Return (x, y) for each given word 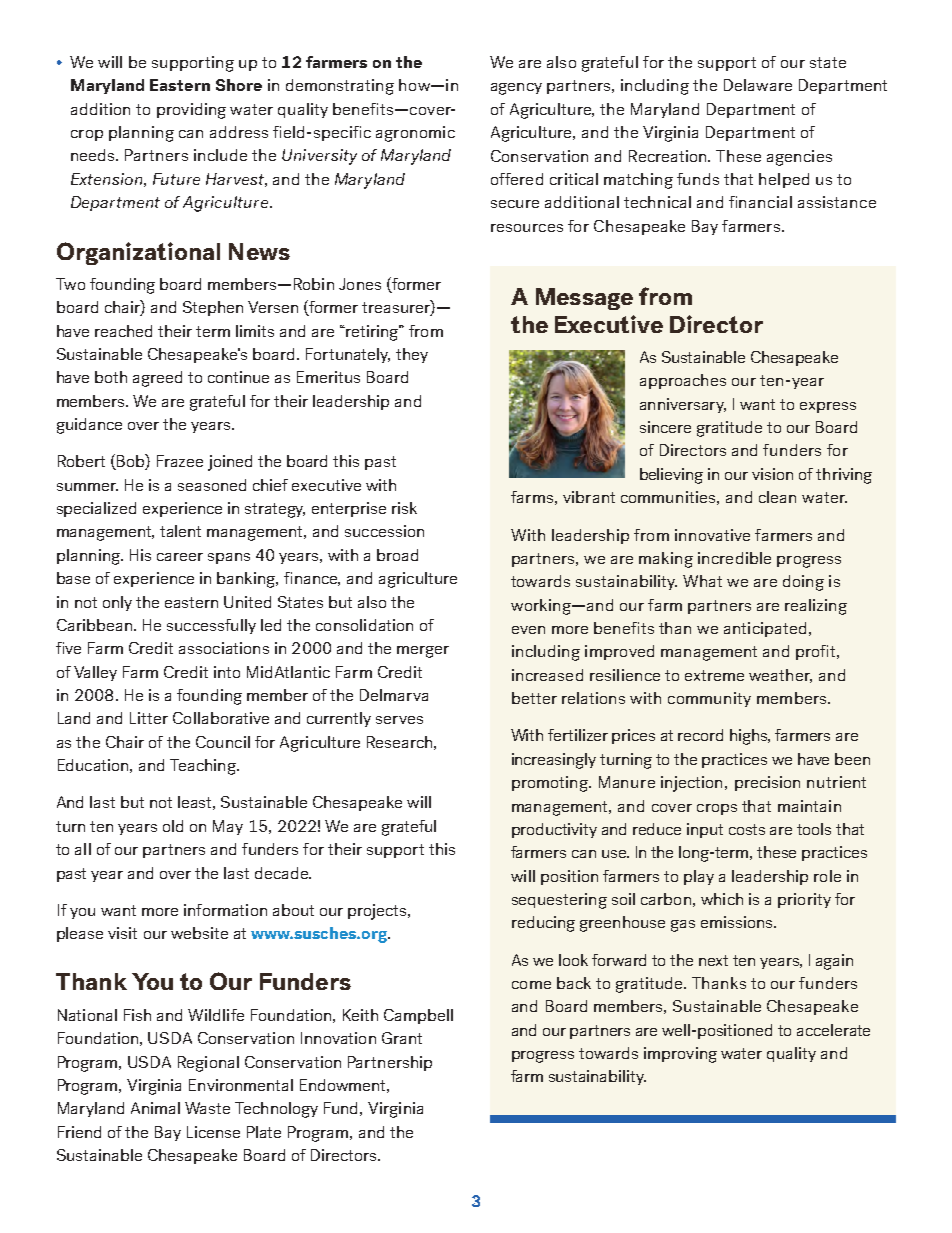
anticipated (765, 629)
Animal (155, 1108)
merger (423, 652)
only (117, 603)
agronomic (415, 134)
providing (191, 111)
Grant (402, 1038)
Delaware (758, 85)
